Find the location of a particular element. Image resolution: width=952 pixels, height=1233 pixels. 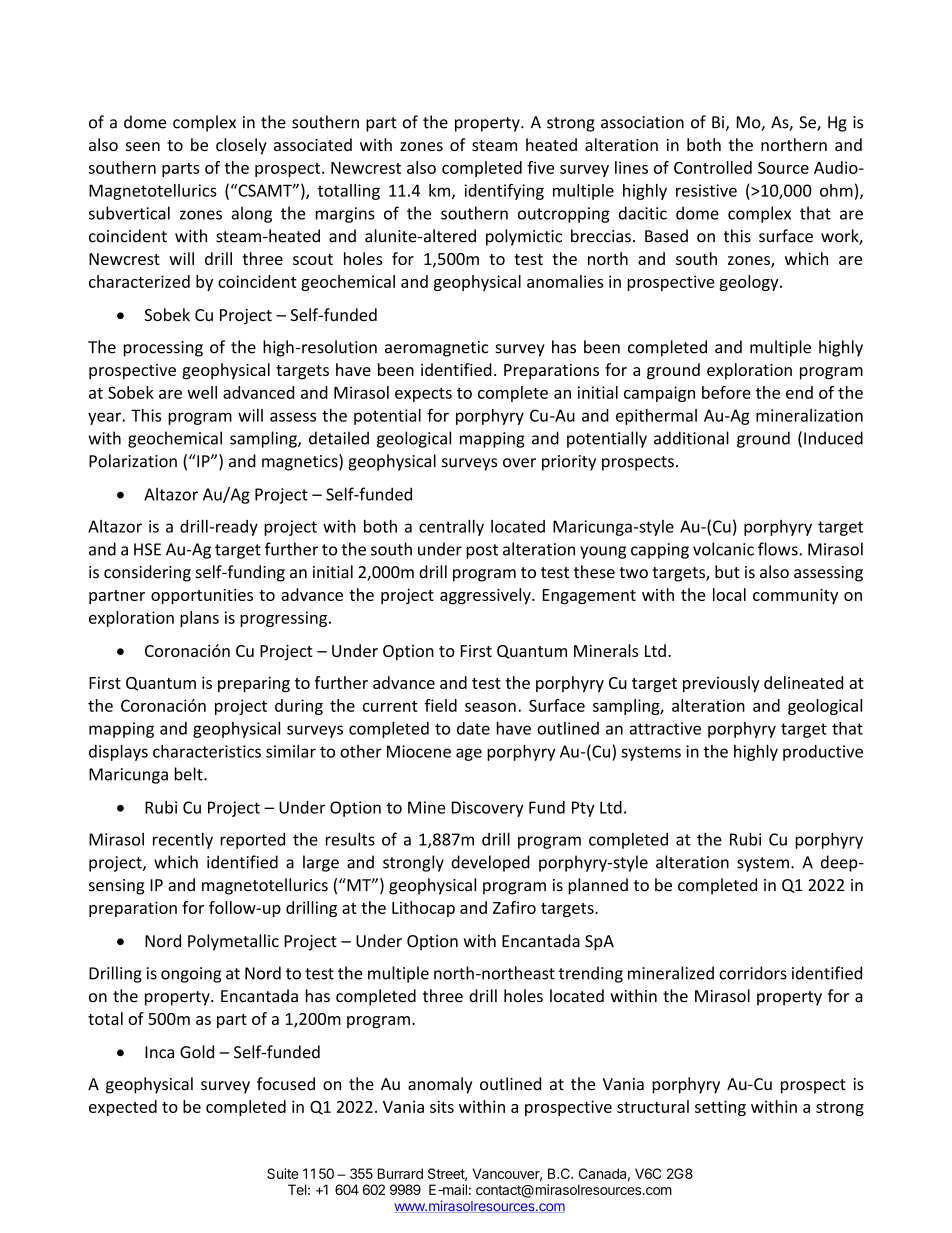

closely is located at coordinates (241, 146).
